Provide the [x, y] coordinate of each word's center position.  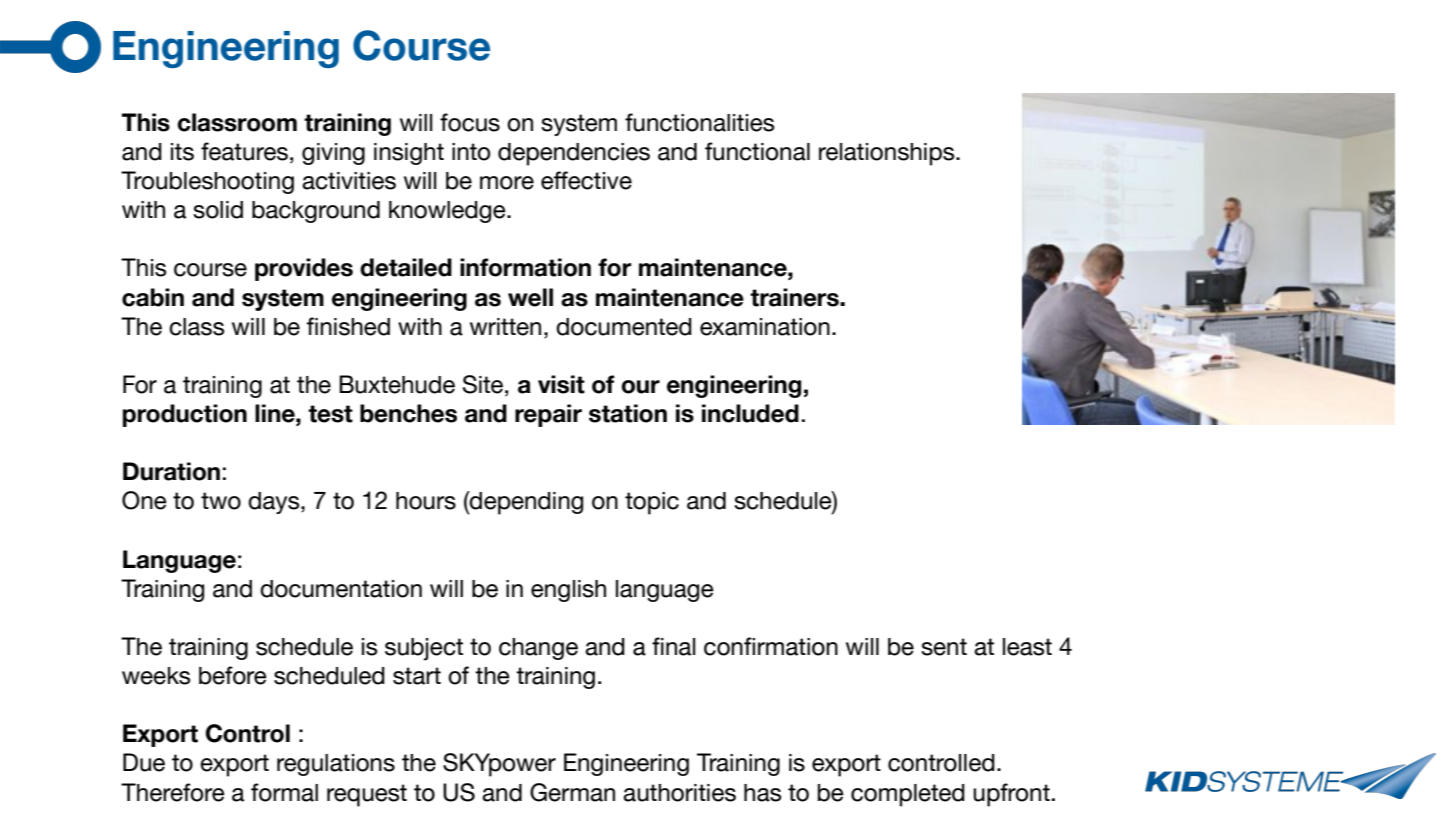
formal [284, 792]
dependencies [574, 154]
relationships [888, 154]
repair [548, 415]
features [244, 151]
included [750, 413]
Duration [171, 471]
